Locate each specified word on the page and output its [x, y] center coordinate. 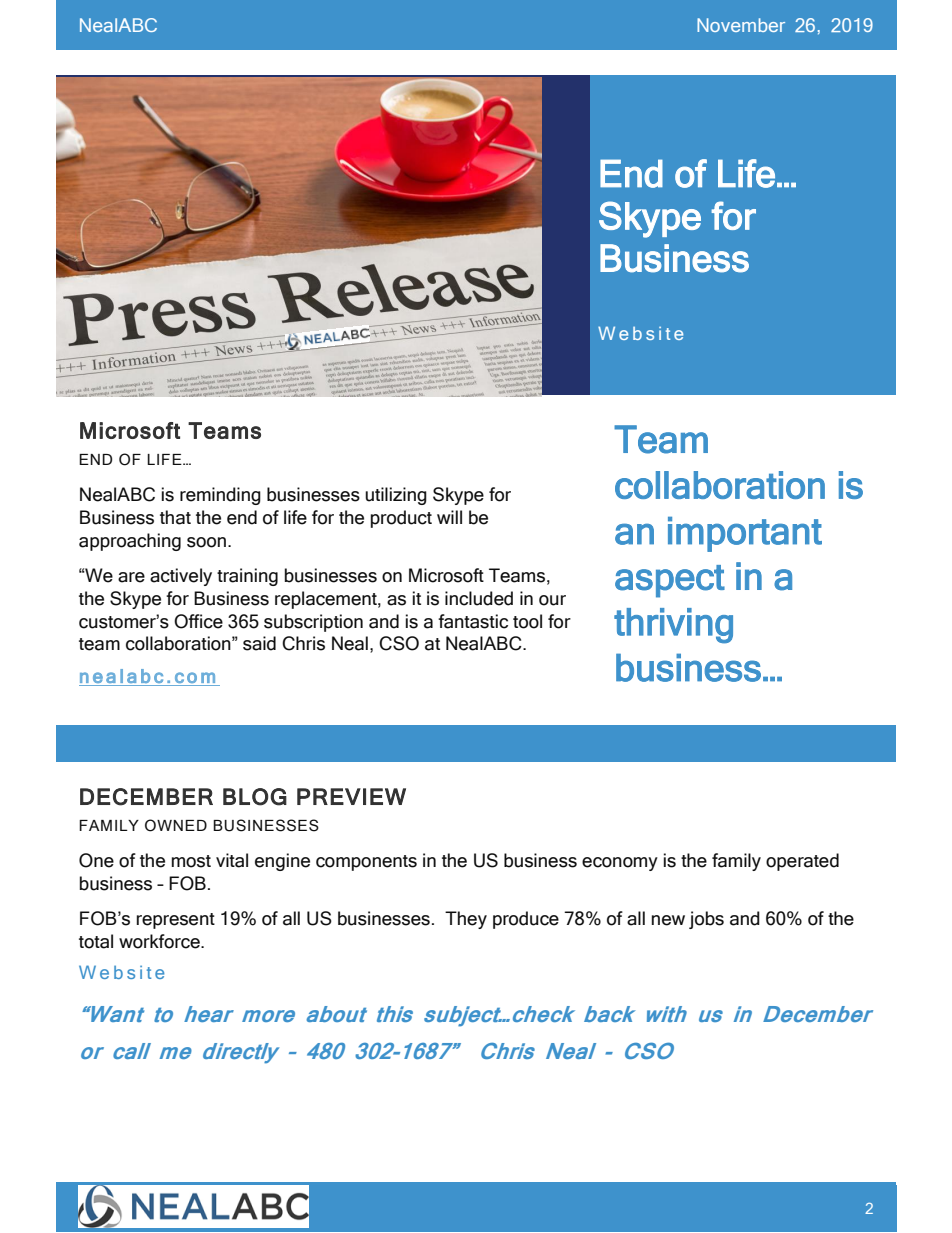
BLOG [255, 797]
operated [802, 862]
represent [176, 921]
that [175, 517]
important [745, 534]
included [479, 598]
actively [181, 577]
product [401, 519]
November [741, 25]
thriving [673, 626]
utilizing [396, 496]
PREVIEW [351, 796]
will [449, 517]
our [552, 600]
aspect [670, 581]
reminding [220, 496]
